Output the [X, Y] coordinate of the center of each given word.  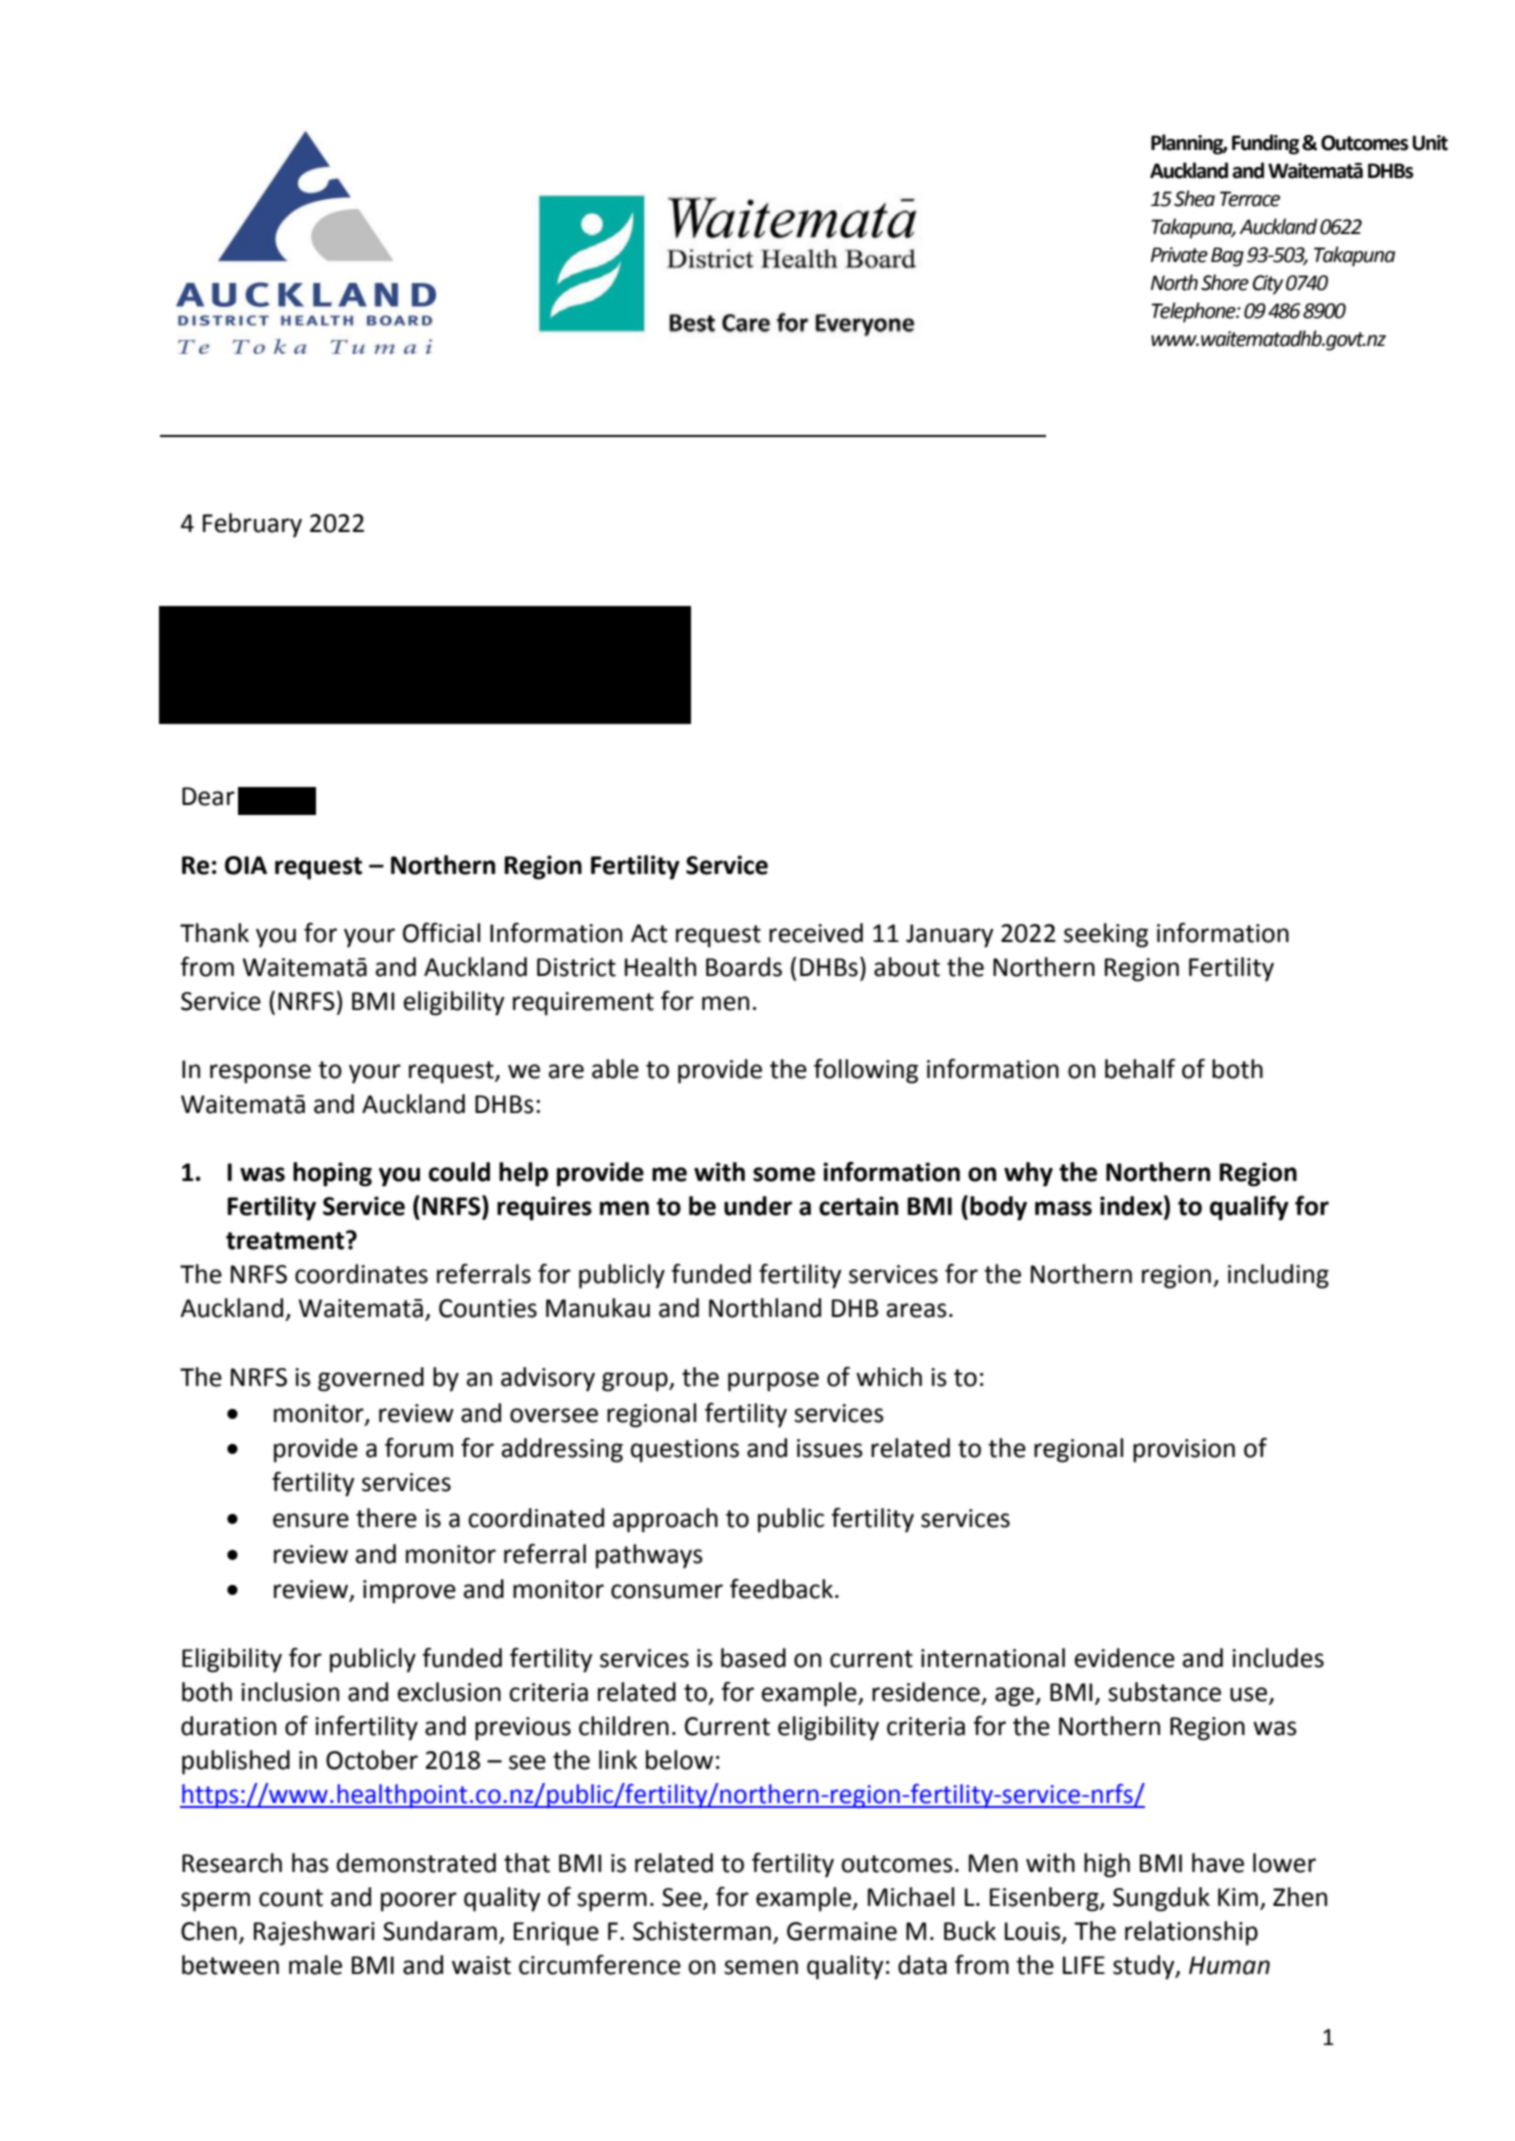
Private [1179, 255]
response [260, 1074]
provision [1184, 1451]
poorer [419, 1902]
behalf [1140, 1069]
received [816, 933]
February [252, 525]
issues [830, 1448]
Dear [208, 796]
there [386, 1518]
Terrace [1250, 199]
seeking [1106, 935]
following [866, 1071]
